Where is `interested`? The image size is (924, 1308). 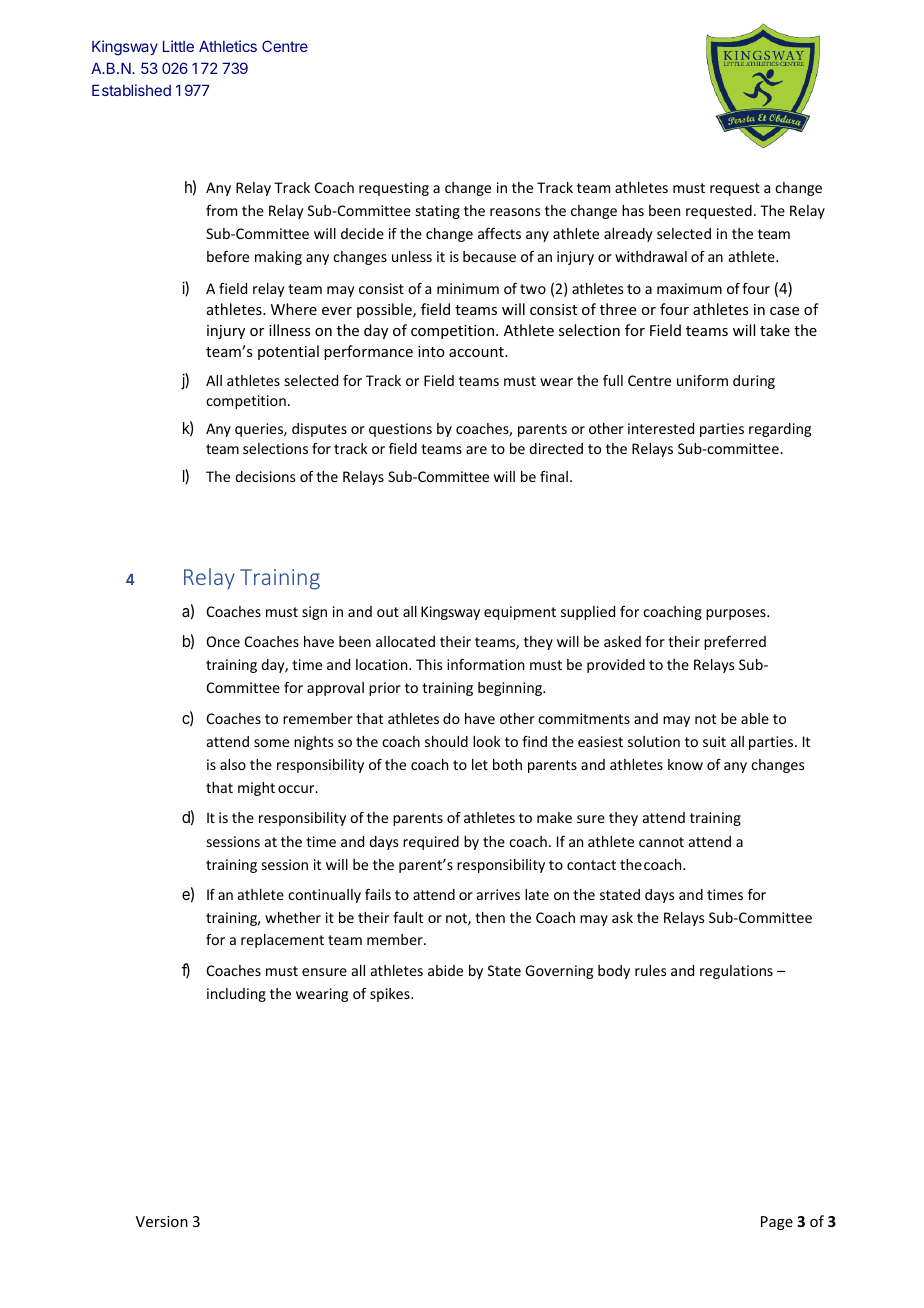
interested is located at coordinates (661, 428).
